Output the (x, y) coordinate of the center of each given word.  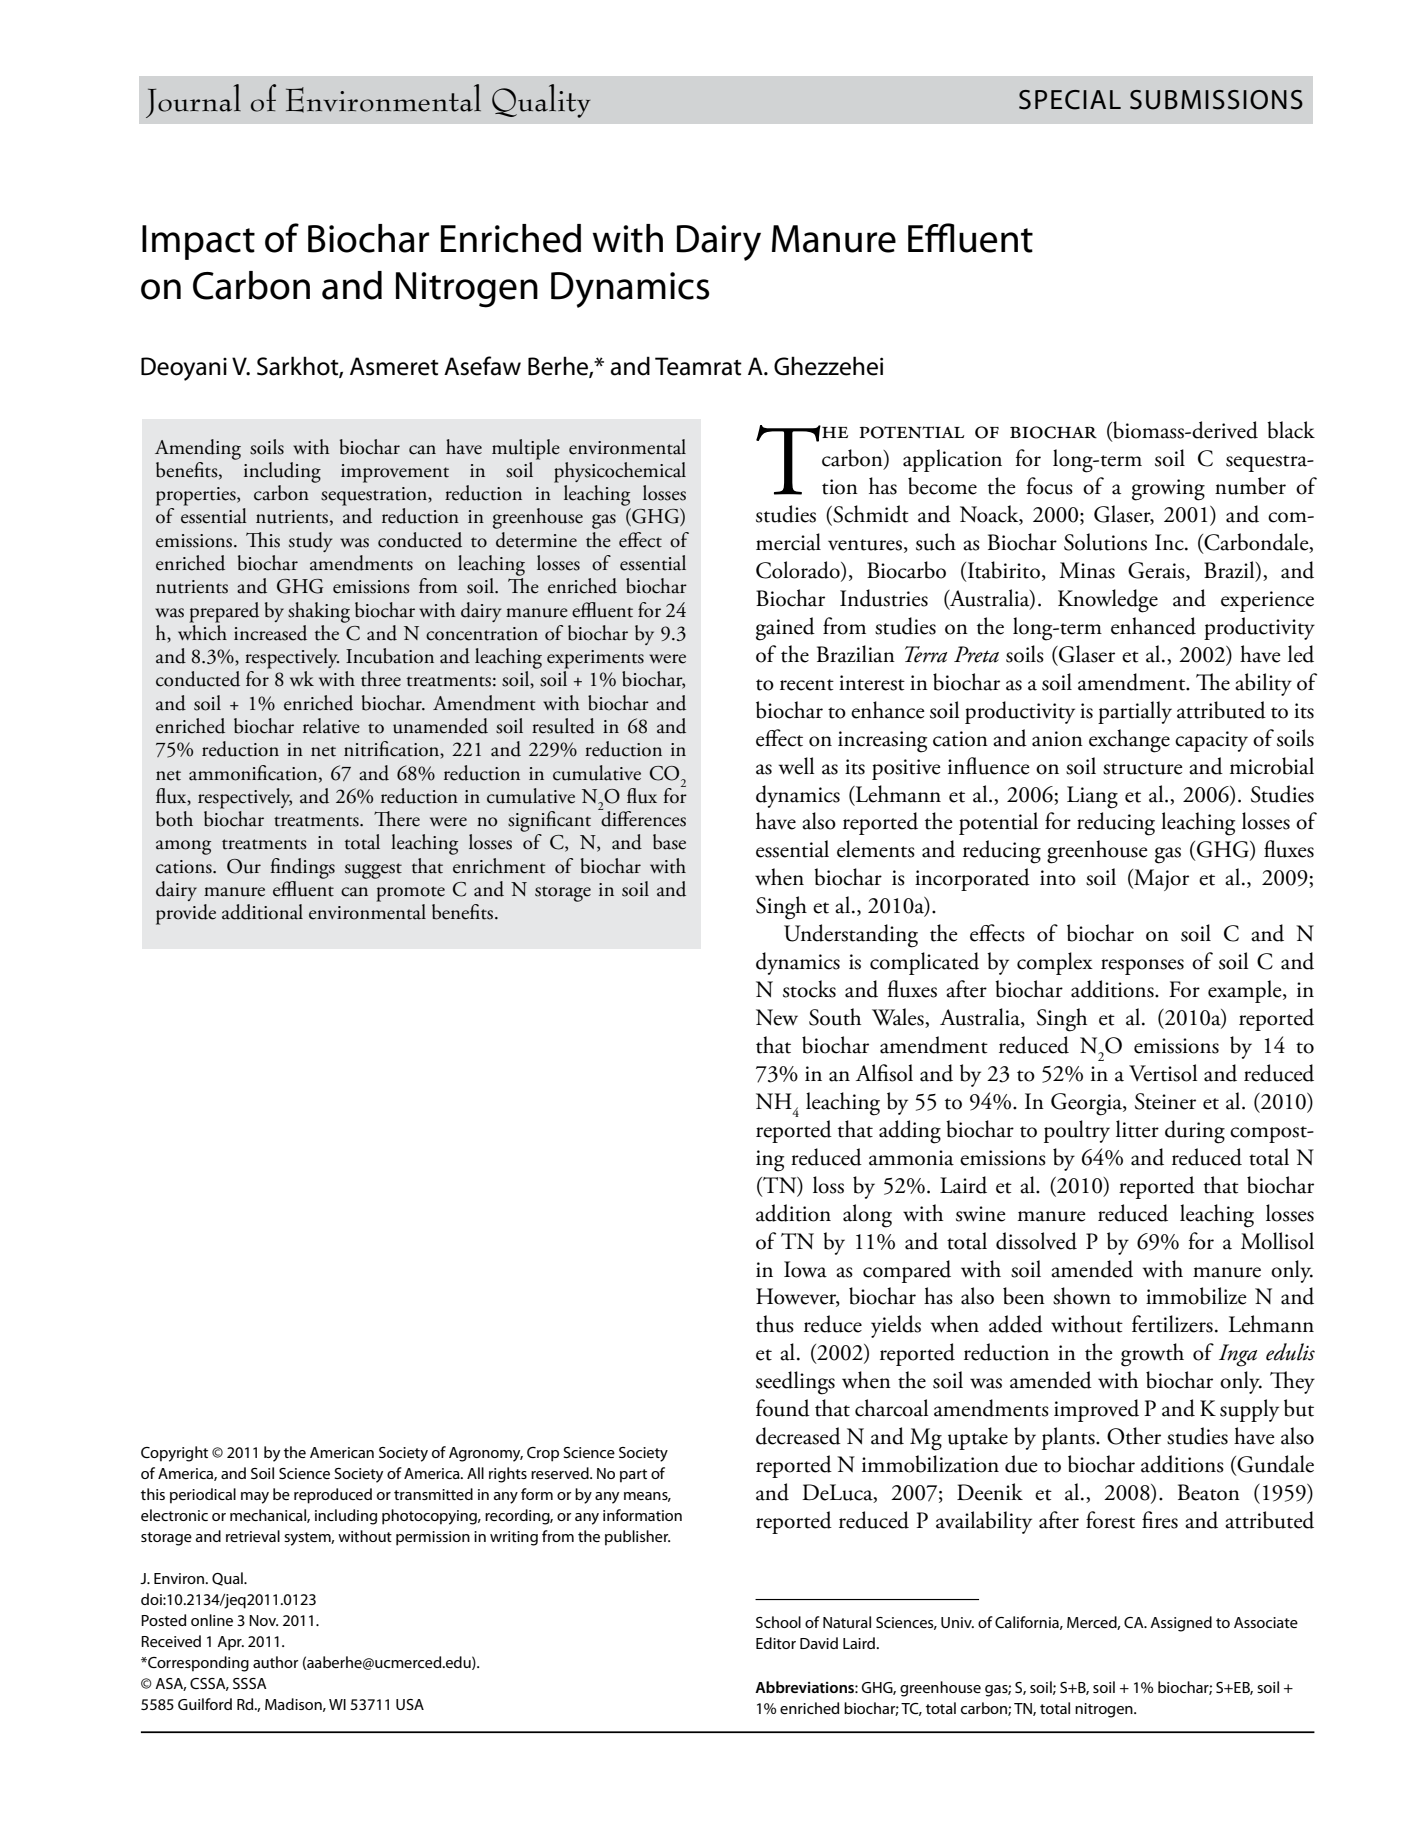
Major (1160, 880)
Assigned (1181, 1624)
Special (1070, 100)
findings (303, 868)
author (276, 1662)
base (669, 842)
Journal (193, 101)
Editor (776, 1643)
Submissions (1216, 100)
